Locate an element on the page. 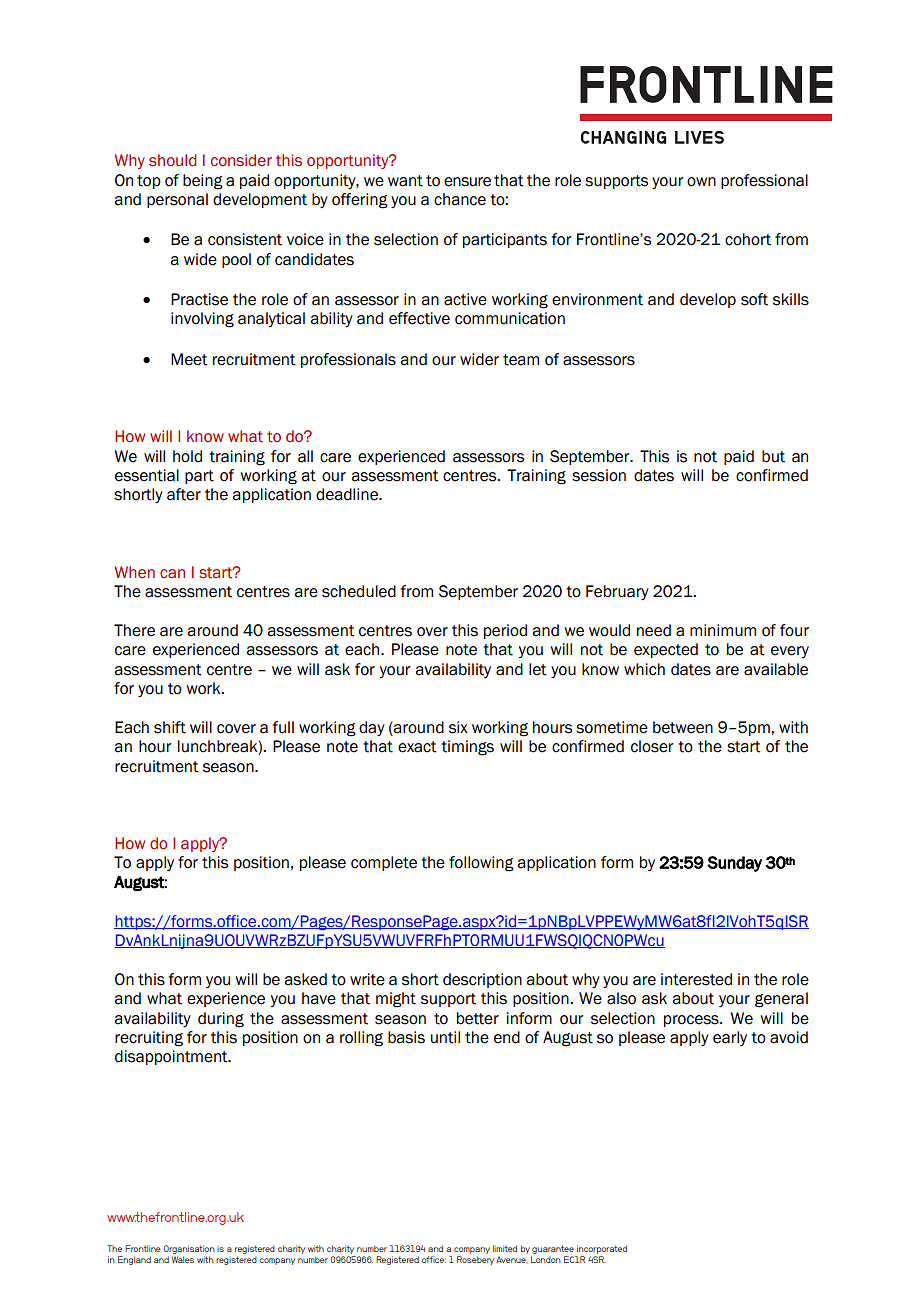 This page has width=924, height=1308. limited is located at coordinates (505, 1248).
